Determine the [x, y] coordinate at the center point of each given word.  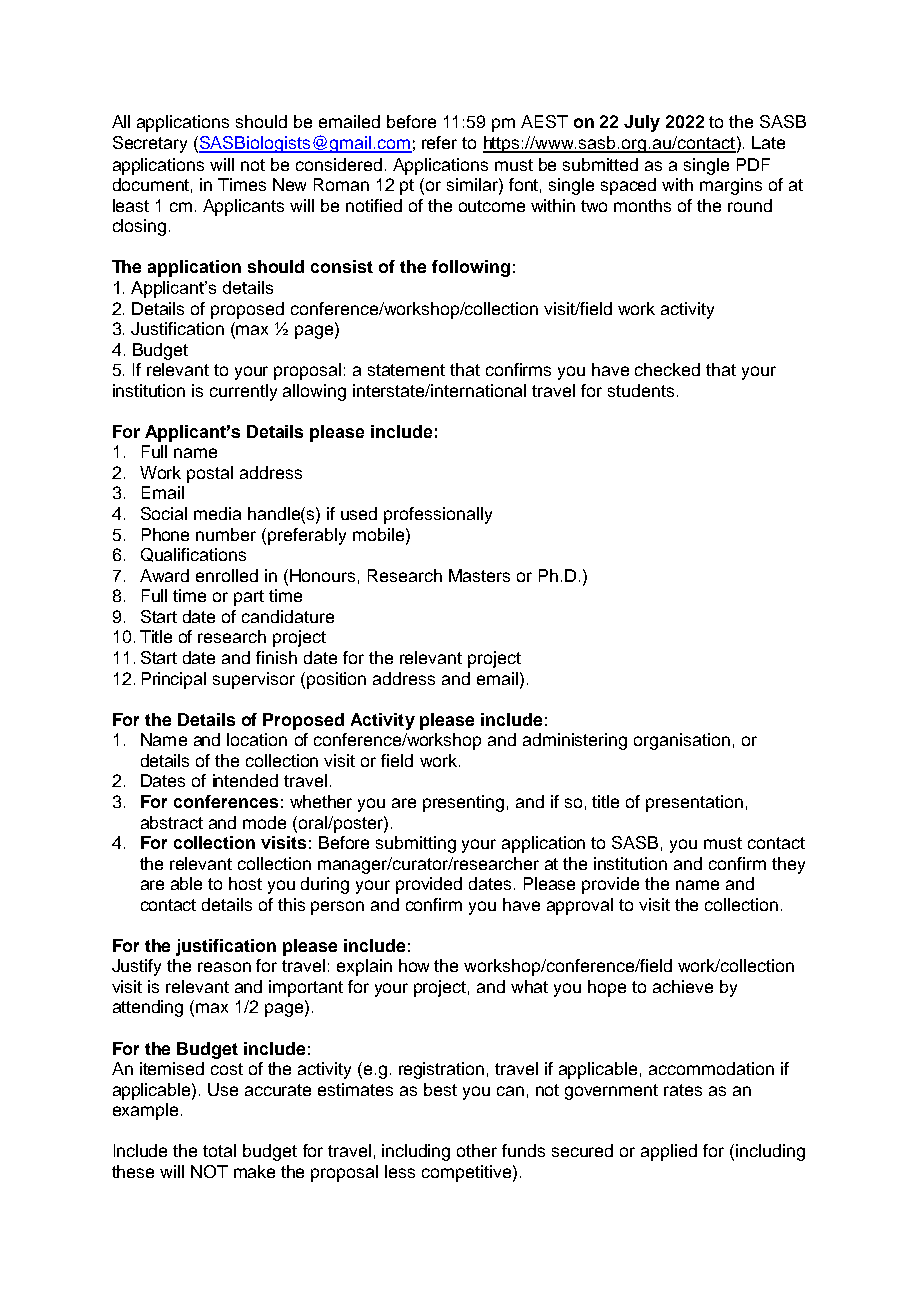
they [788, 865]
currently [243, 392]
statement [406, 370]
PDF [753, 164]
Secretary [150, 144]
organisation [682, 741]
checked [667, 369]
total [219, 1150]
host [245, 883]
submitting [416, 844]
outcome [492, 206]
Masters [479, 575]
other [477, 1150]
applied [669, 1152]
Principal [174, 680]
